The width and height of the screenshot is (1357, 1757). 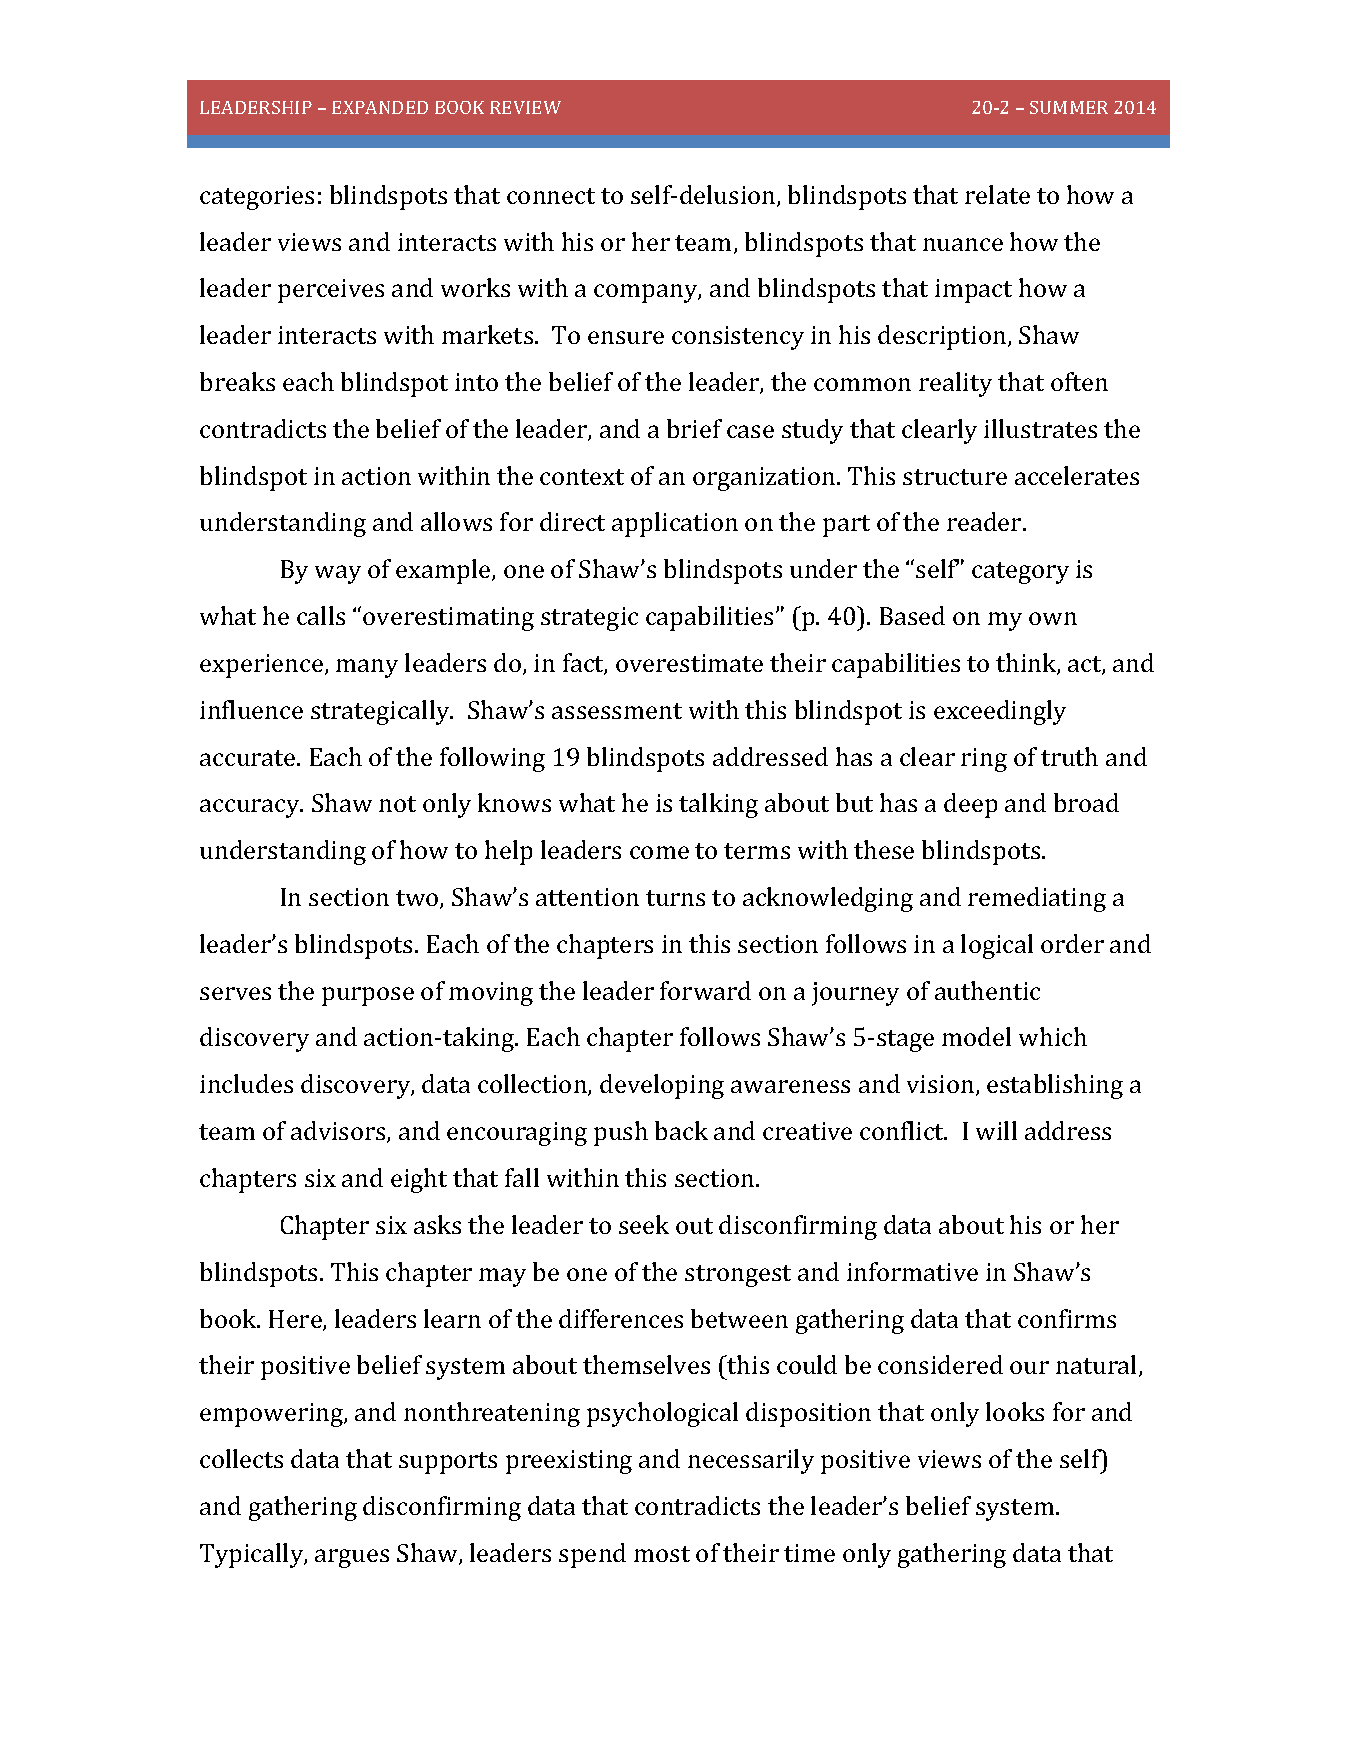 What do you see at coordinates (997, 194) in the screenshot?
I see `relate` at bounding box center [997, 194].
